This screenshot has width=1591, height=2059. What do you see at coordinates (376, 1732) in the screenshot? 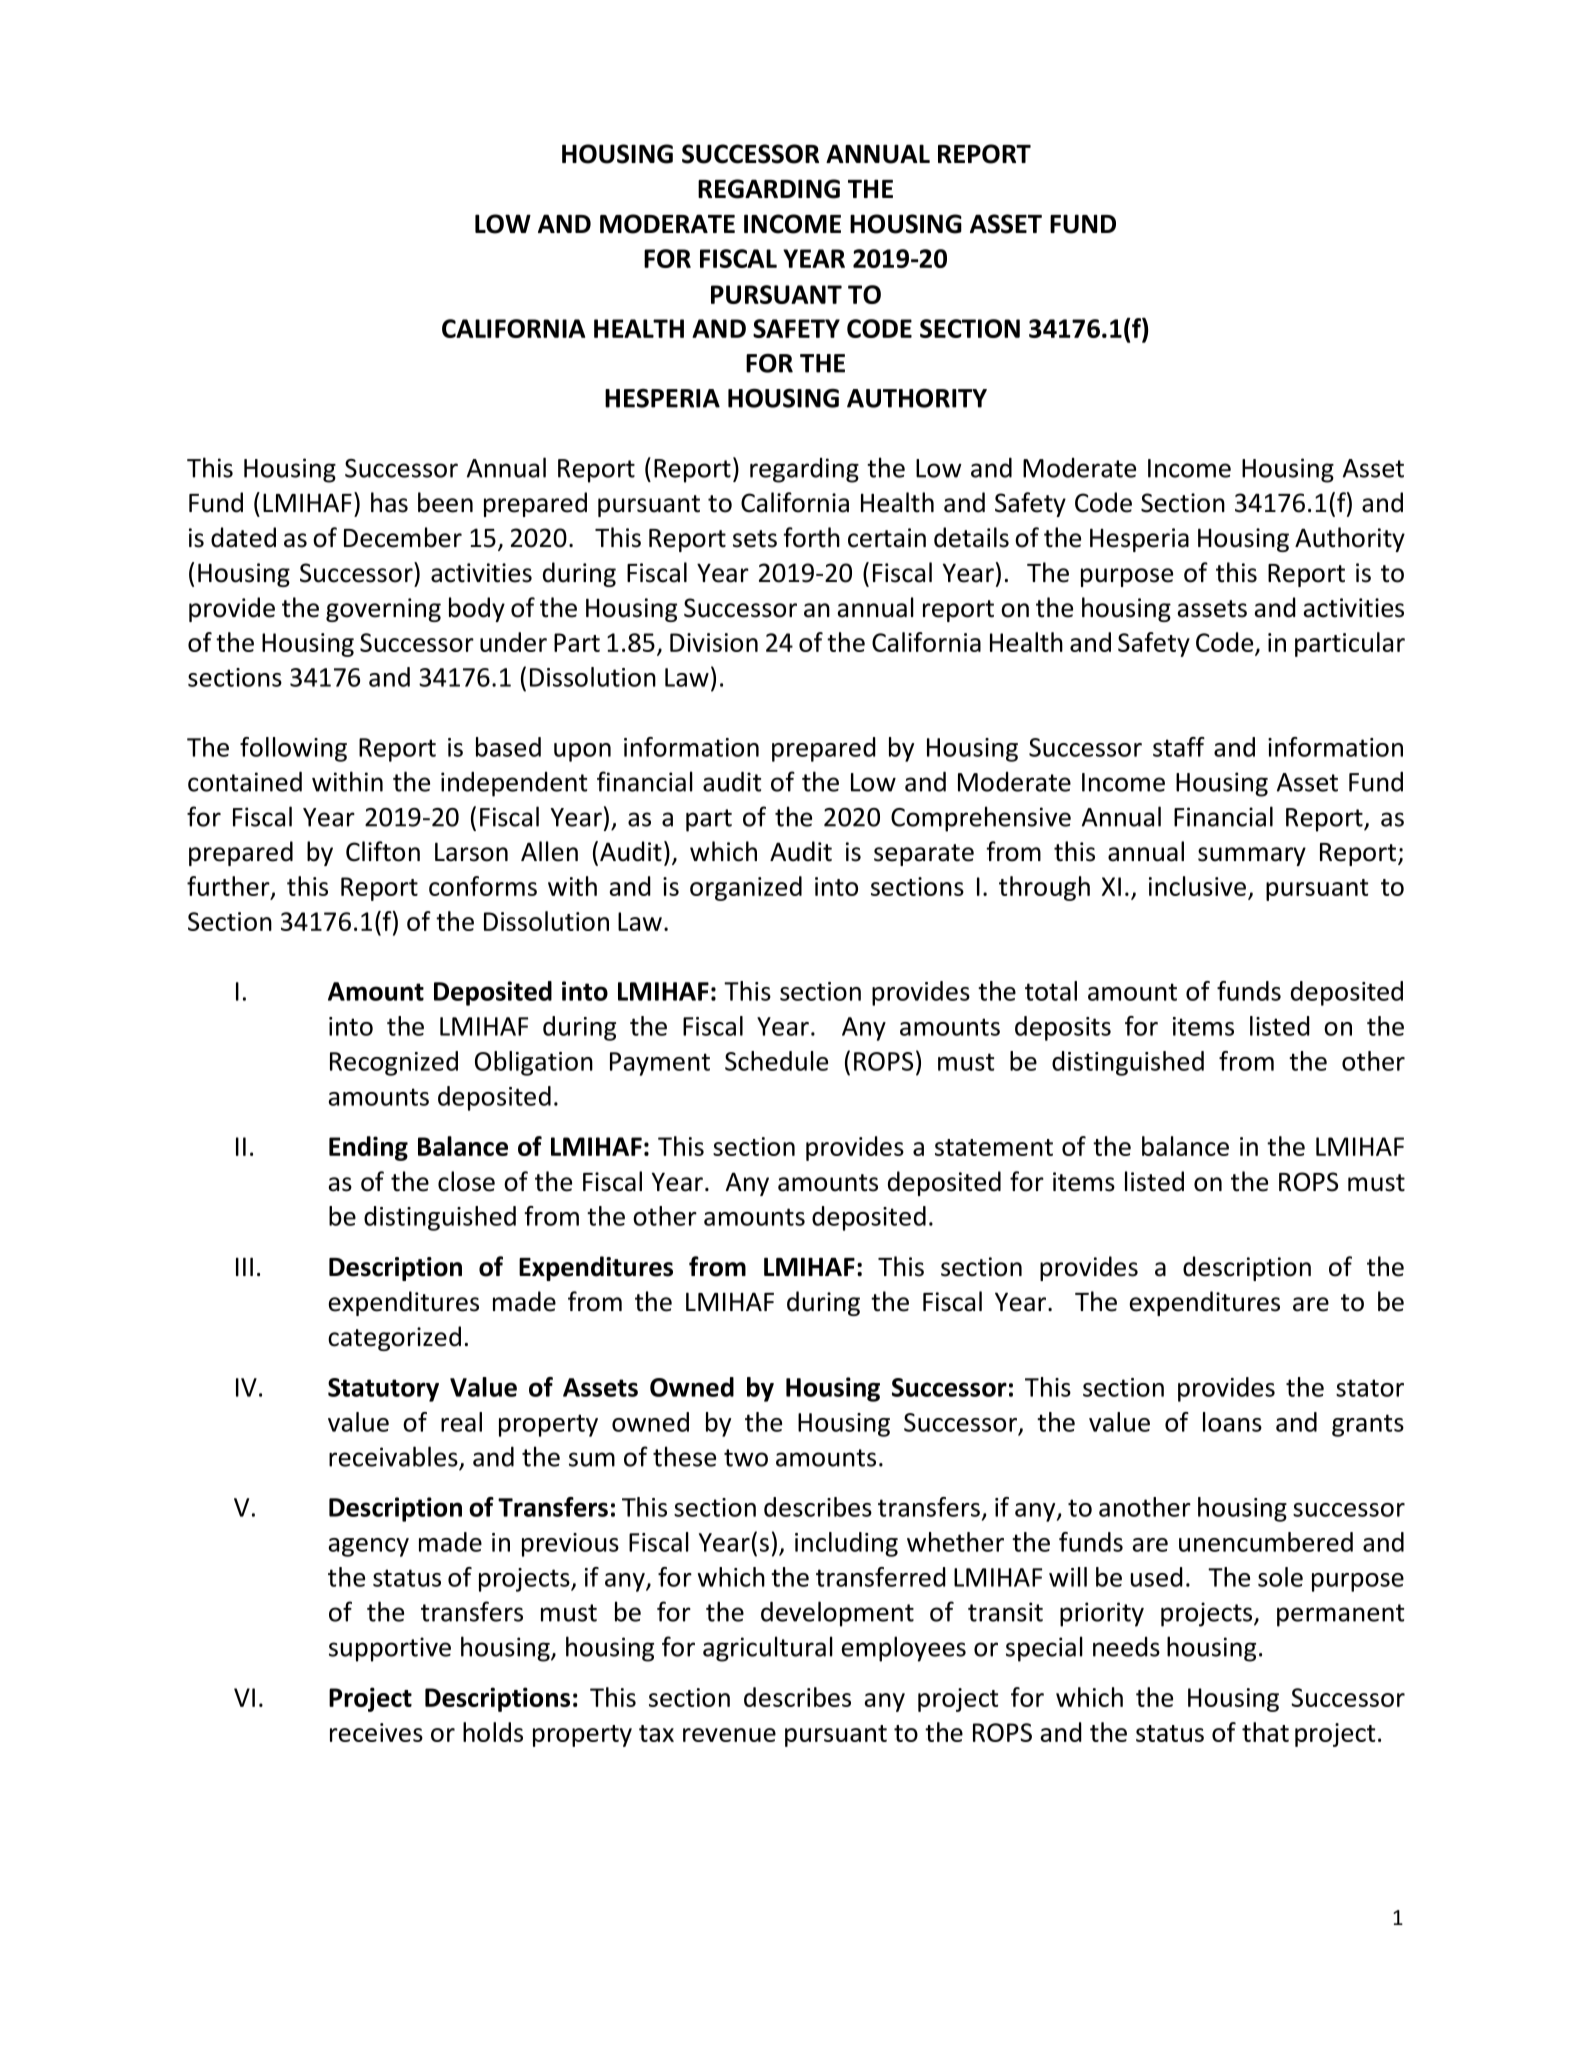
I see `receives` at bounding box center [376, 1732].
